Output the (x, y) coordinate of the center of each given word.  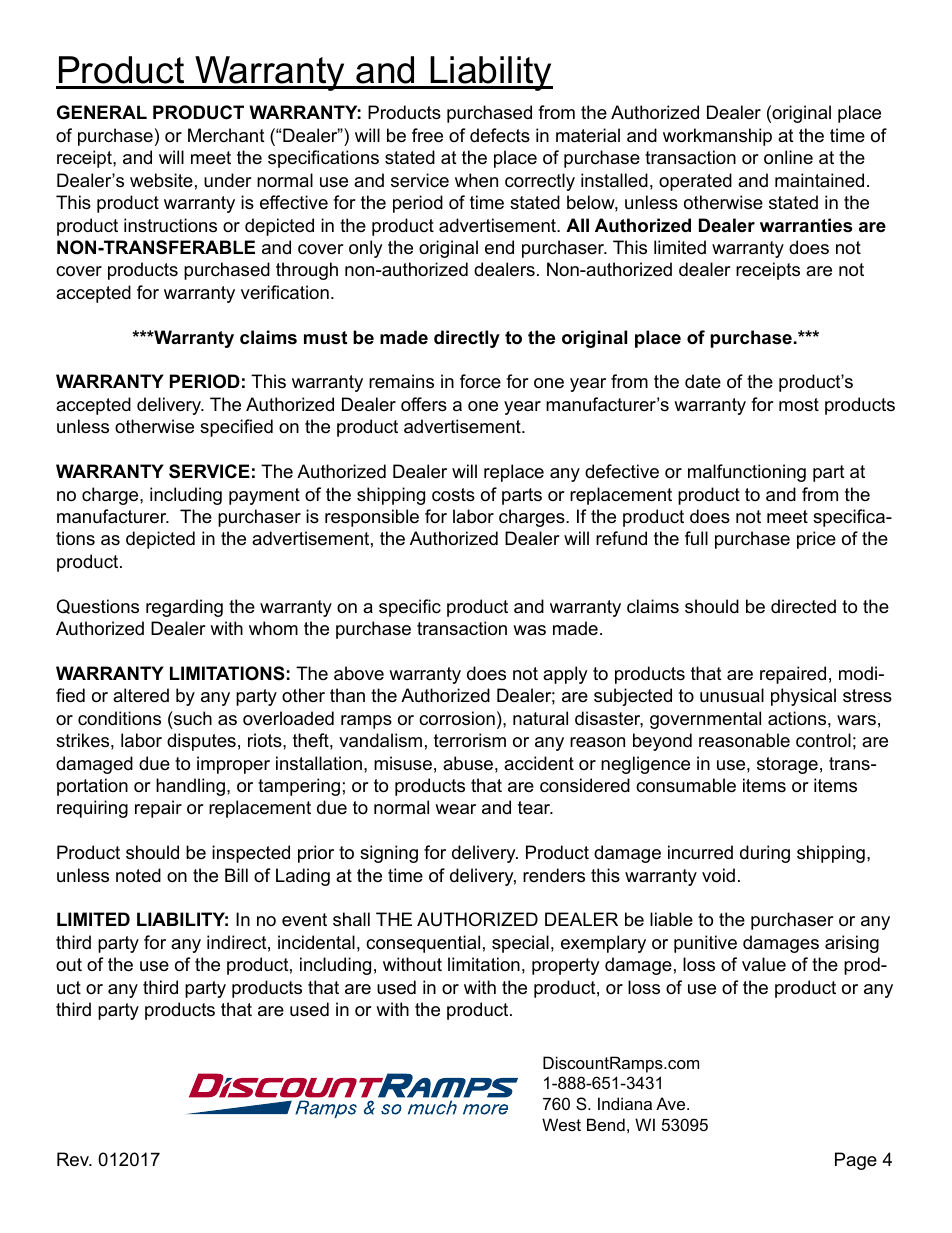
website (161, 180)
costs (453, 495)
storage (787, 765)
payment (264, 496)
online (788, 157)
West (561, 1124)
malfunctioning (747, 473)
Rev (74, 1159)
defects (500, 135)
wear (455, 809)
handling (190, 787)
